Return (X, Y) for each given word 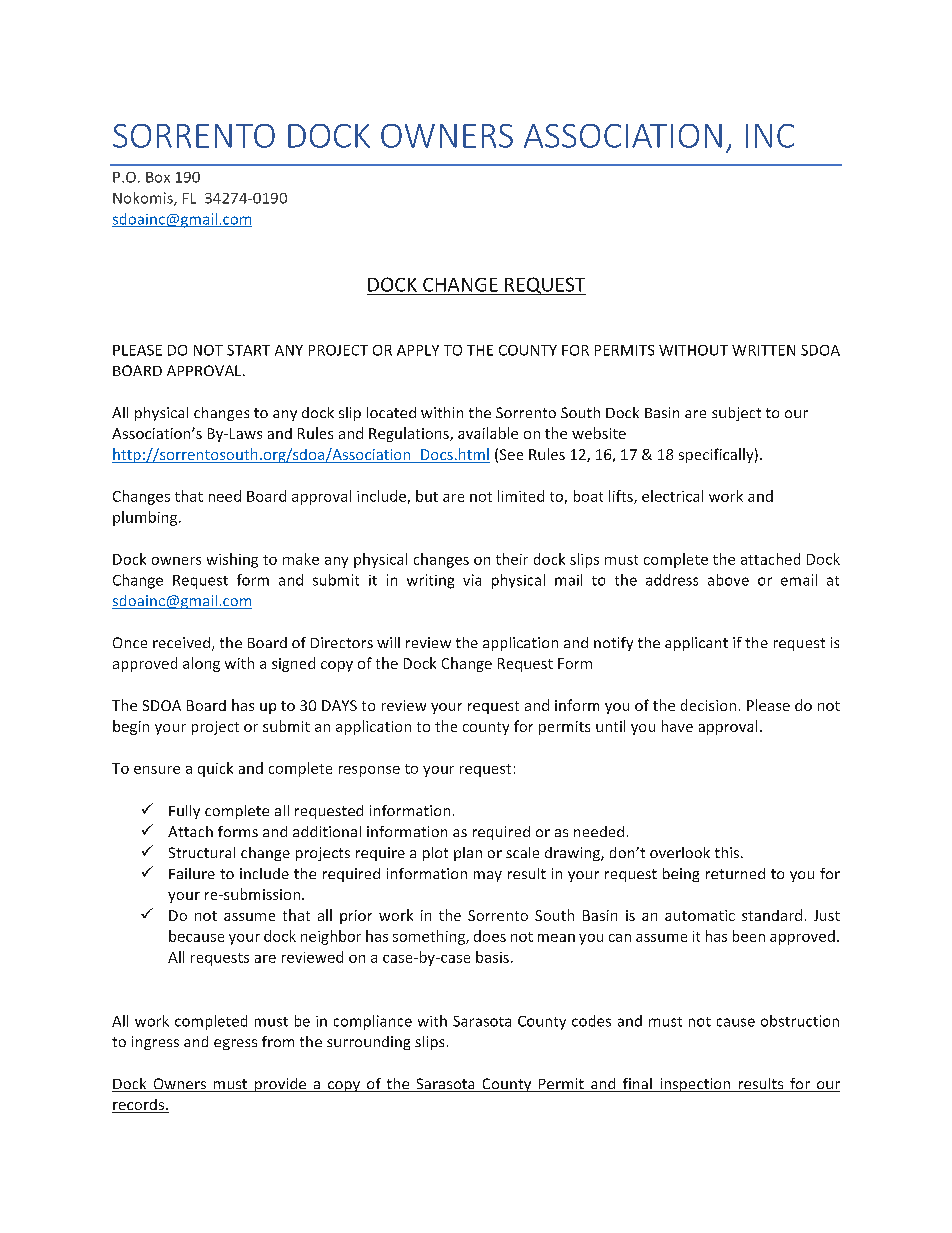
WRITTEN (763, 350)
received (183, 644)
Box (158, 177)
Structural (202, 852)
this (727, 852)
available (488, 433)
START (248, 350)
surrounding (368, 1043)
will (388, 642)
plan (468, 854)
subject (736, 414)
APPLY (418, 350)
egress (235, 1044)
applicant (696, 644)
